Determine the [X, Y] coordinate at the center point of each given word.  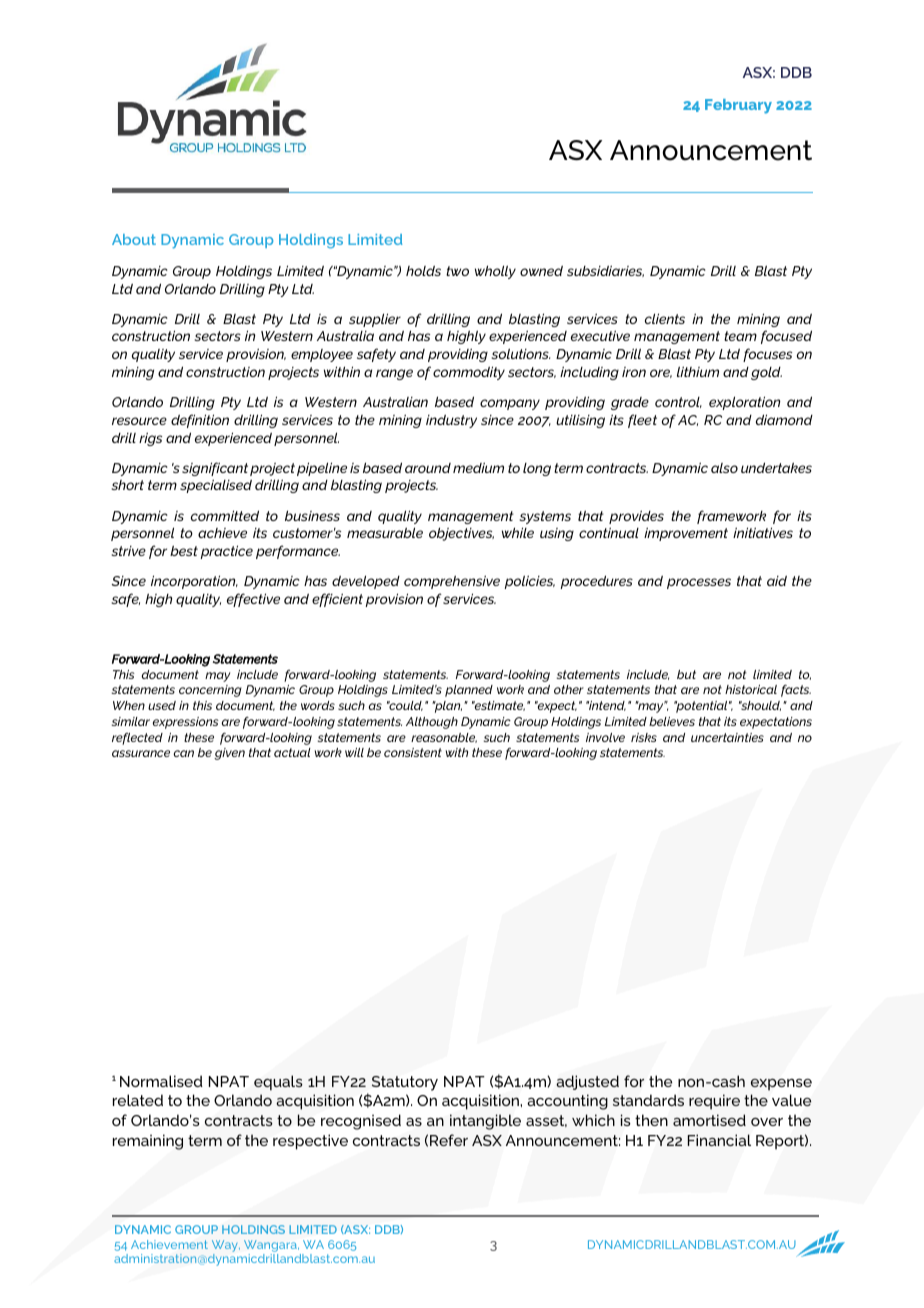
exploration [745, 403]
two [457, 271]
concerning [210, 691]
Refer [449, 1140]
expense [781, 1084]
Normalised [161, 1081]
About [134, 239]
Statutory [405, 1083]
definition [200, 421]
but [686, 674]
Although [432, 723]
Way [226, 1246]
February [738, 106]
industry [451, 421]
